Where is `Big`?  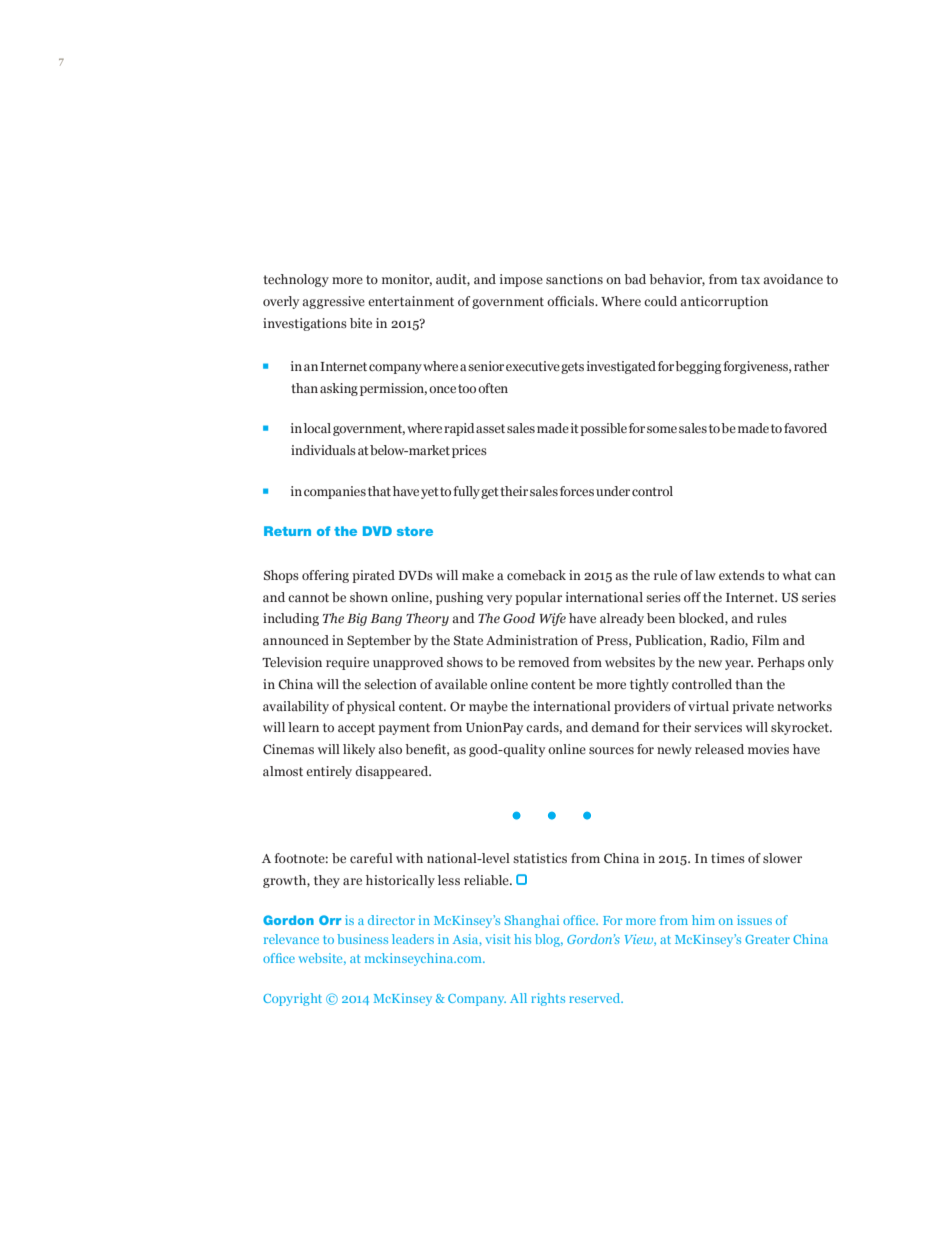 Big is located at coordinates (357, 619).
